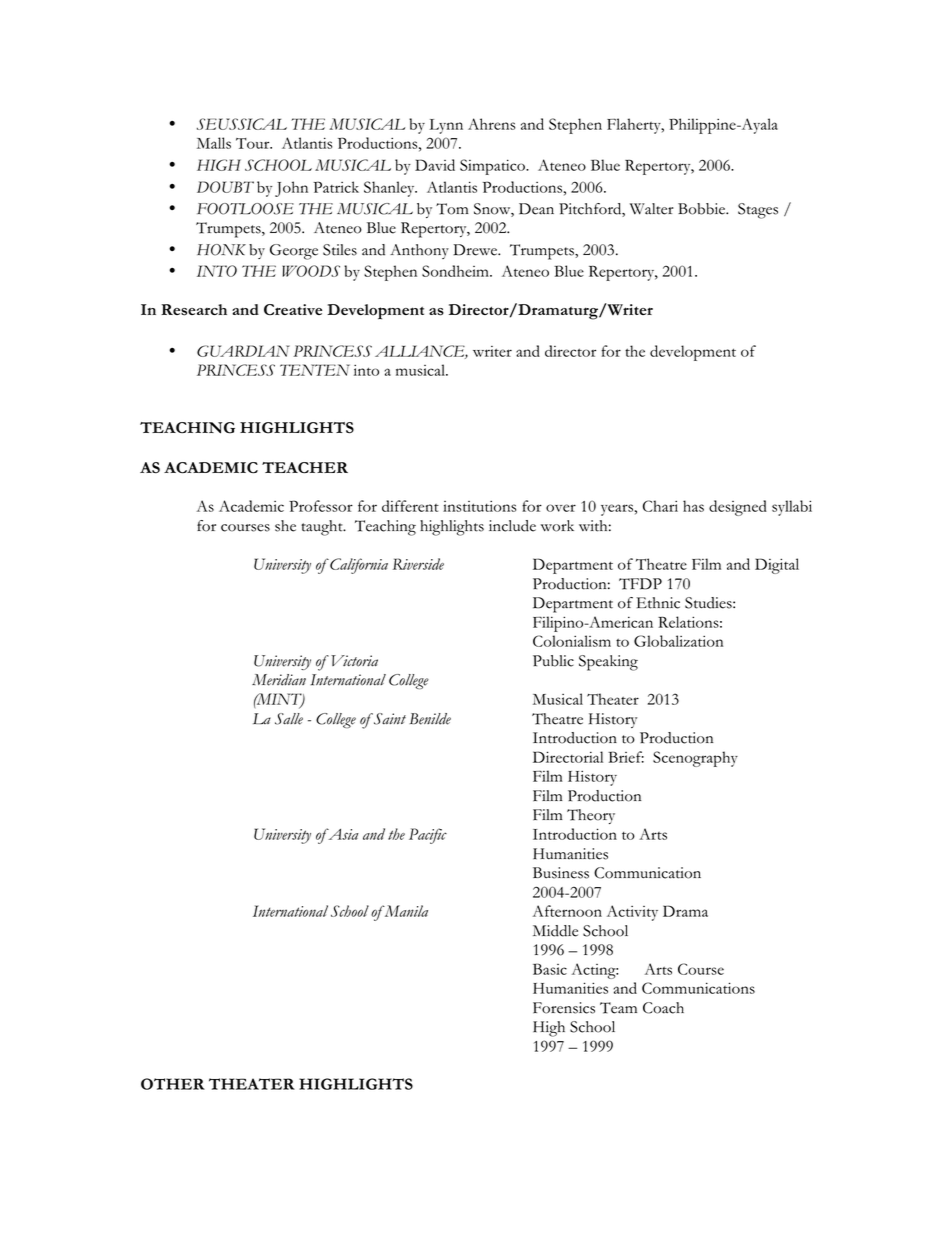  I want to click on Pacific, so click(428, 836).
